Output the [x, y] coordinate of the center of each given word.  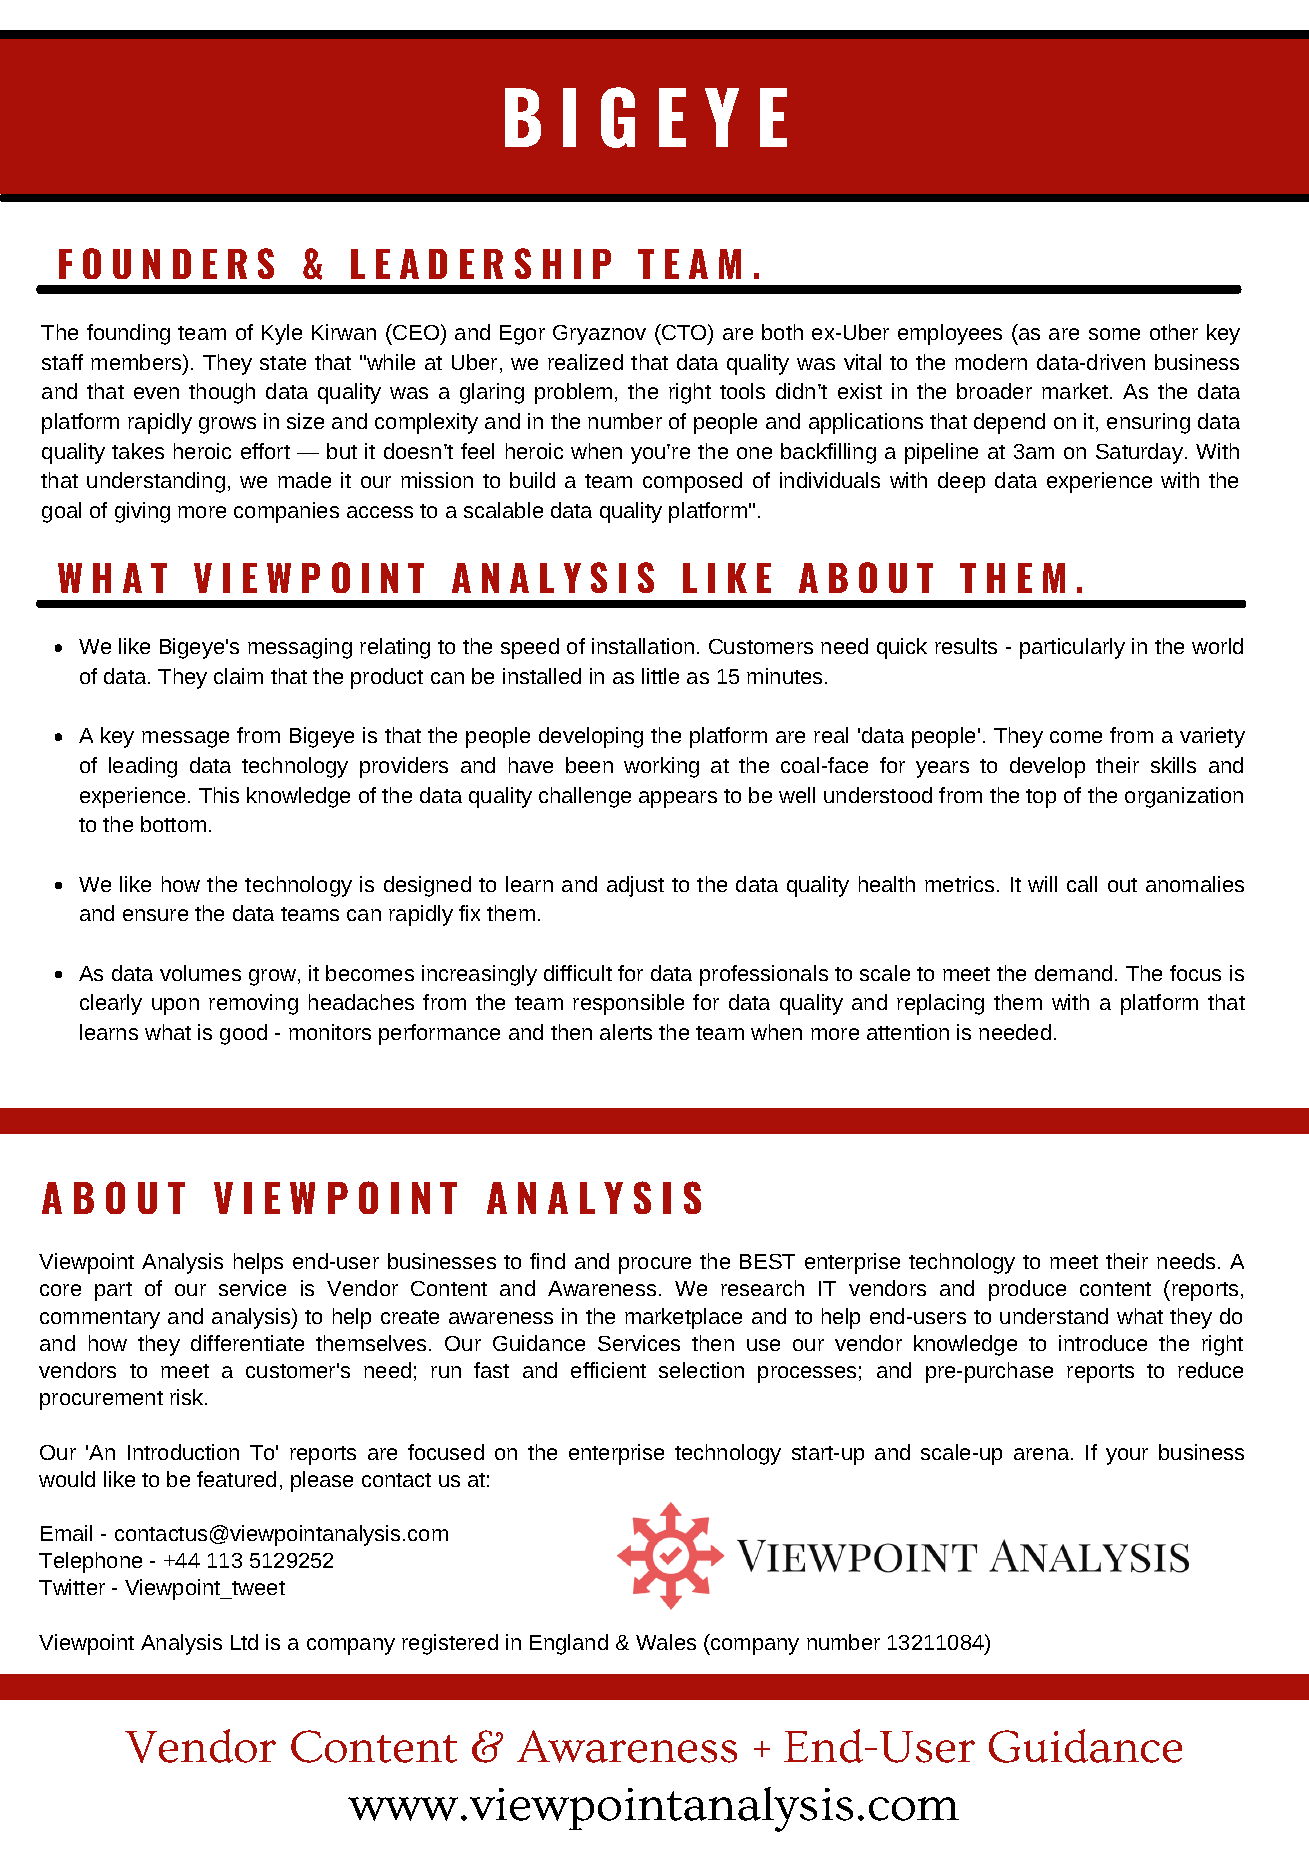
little [660, 676]
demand [1073, 973]
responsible [628, 1004]
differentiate [247, 1343]
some [1114, 334]
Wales [666, 1642]
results [966, 646]
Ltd [244, 1642]
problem [573, 393]
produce [1027, 1290]
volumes [200, 973]
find [547, 1261]
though [222, 393]
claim [238, 676]
